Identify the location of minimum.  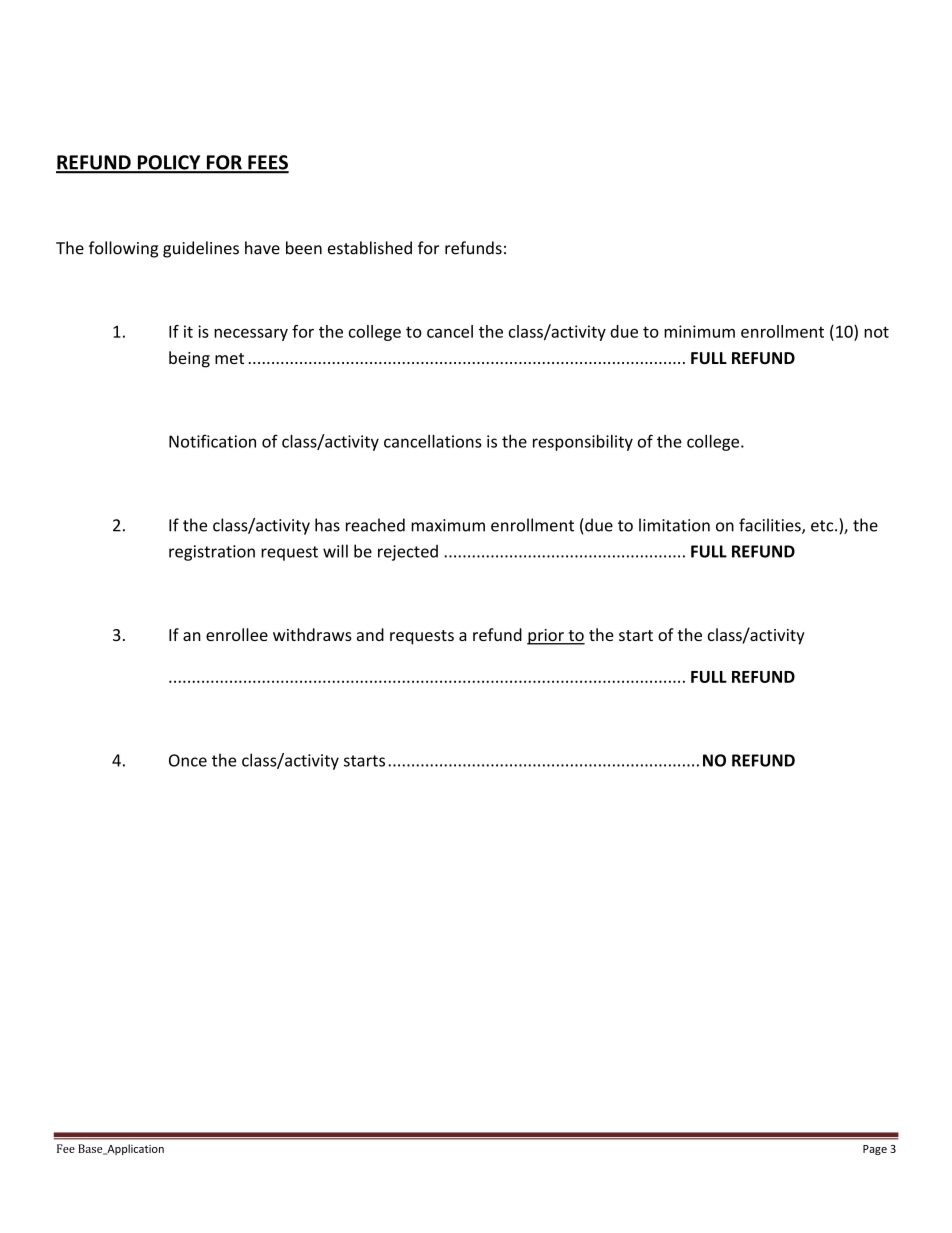
(699, 331).
